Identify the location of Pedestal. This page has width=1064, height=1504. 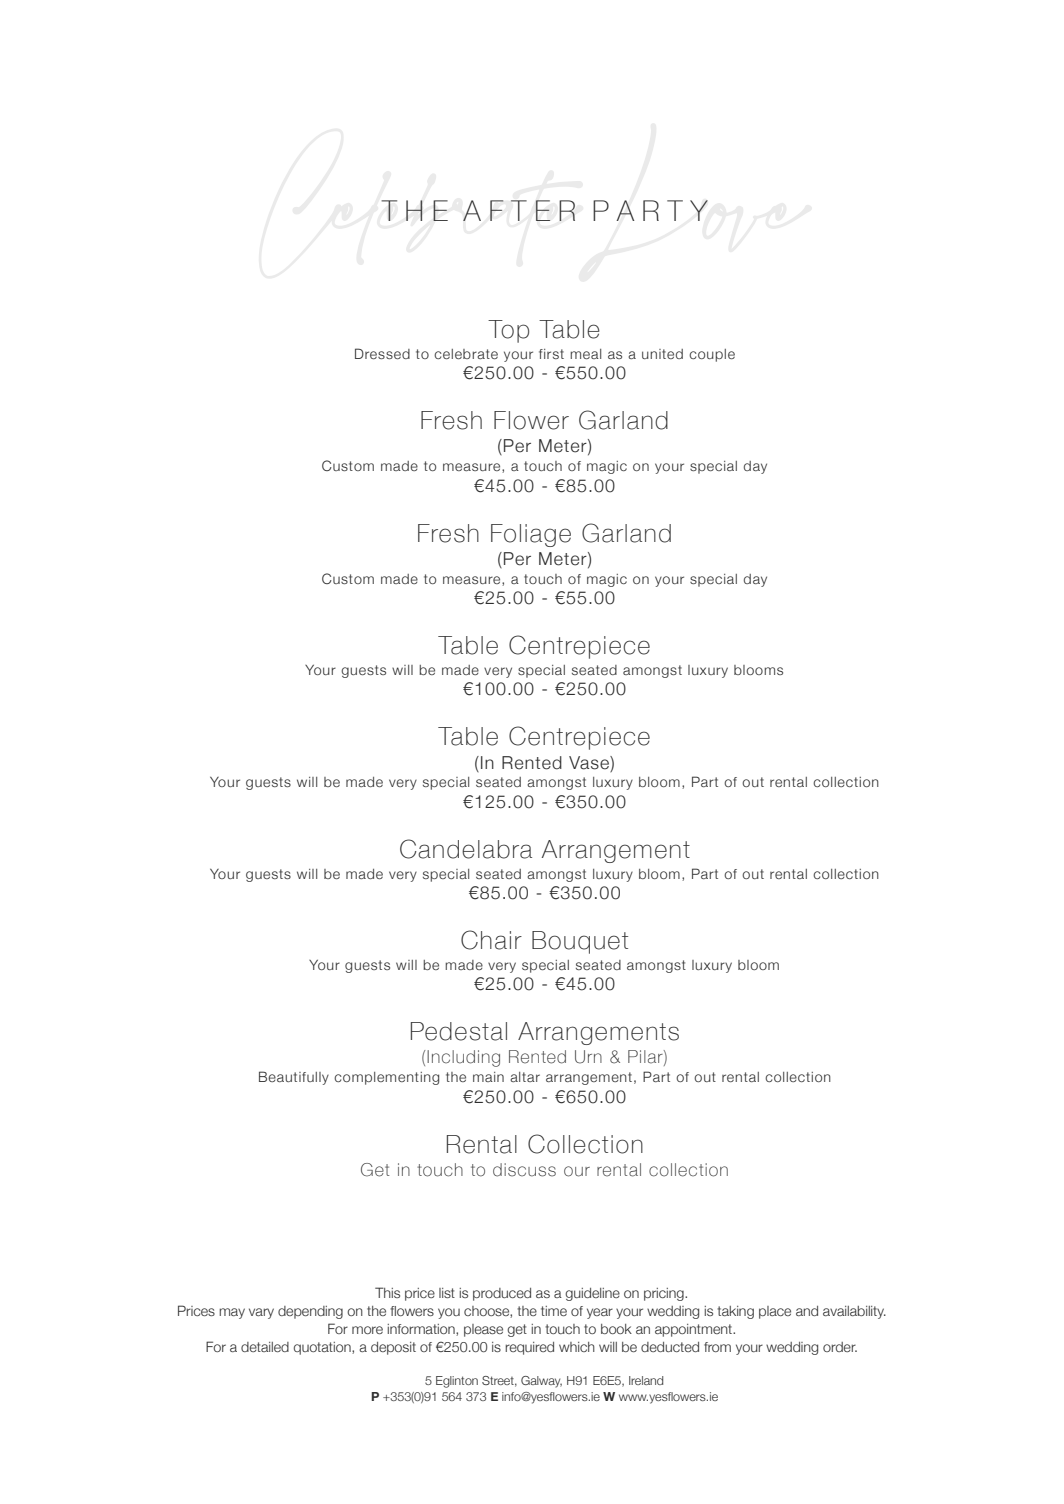
(459, 1031).
